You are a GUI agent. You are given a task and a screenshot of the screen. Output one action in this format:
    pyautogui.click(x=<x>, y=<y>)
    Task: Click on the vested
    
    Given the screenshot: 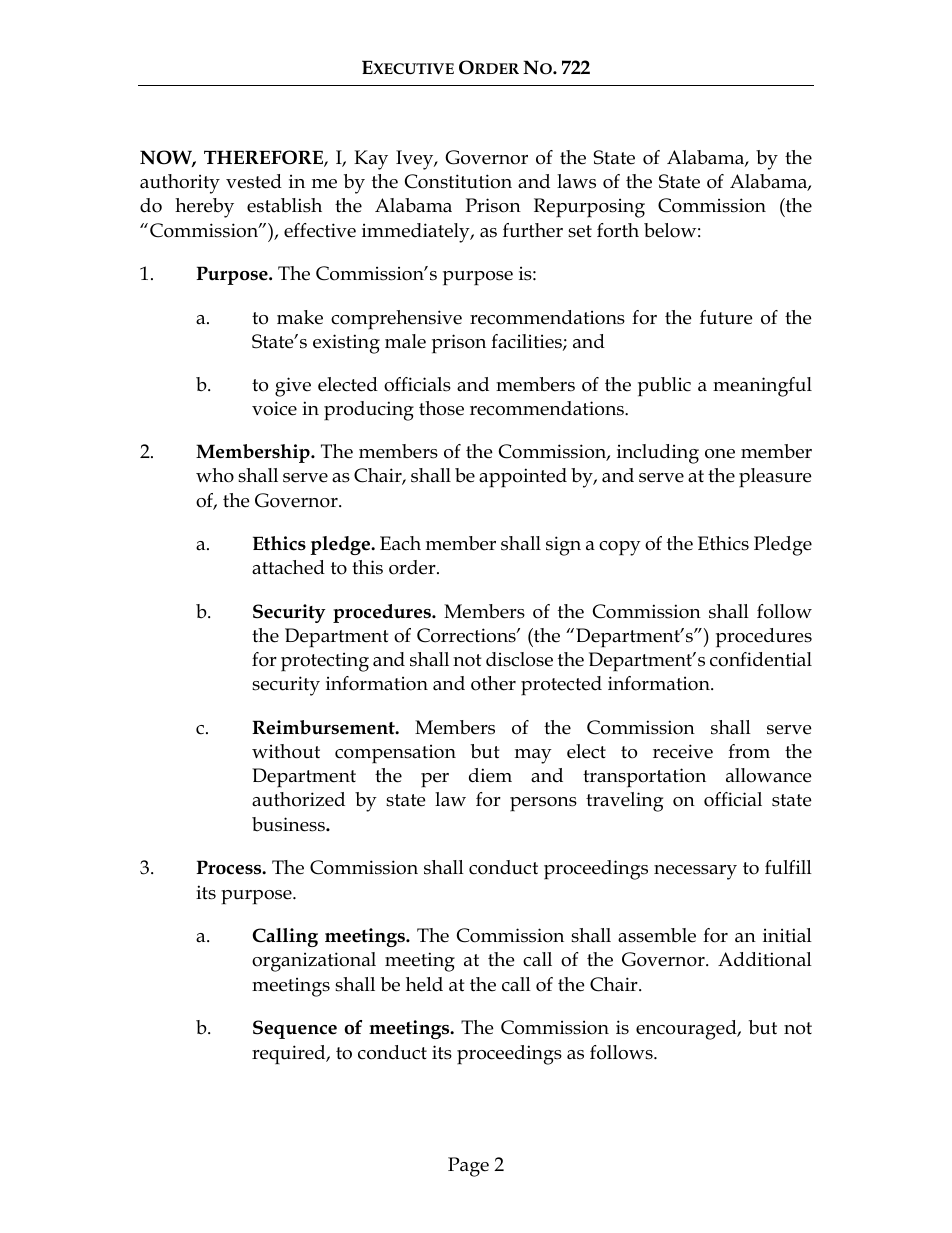 What is the action you would take?
    pyautogui.click(x=254, y=181)
